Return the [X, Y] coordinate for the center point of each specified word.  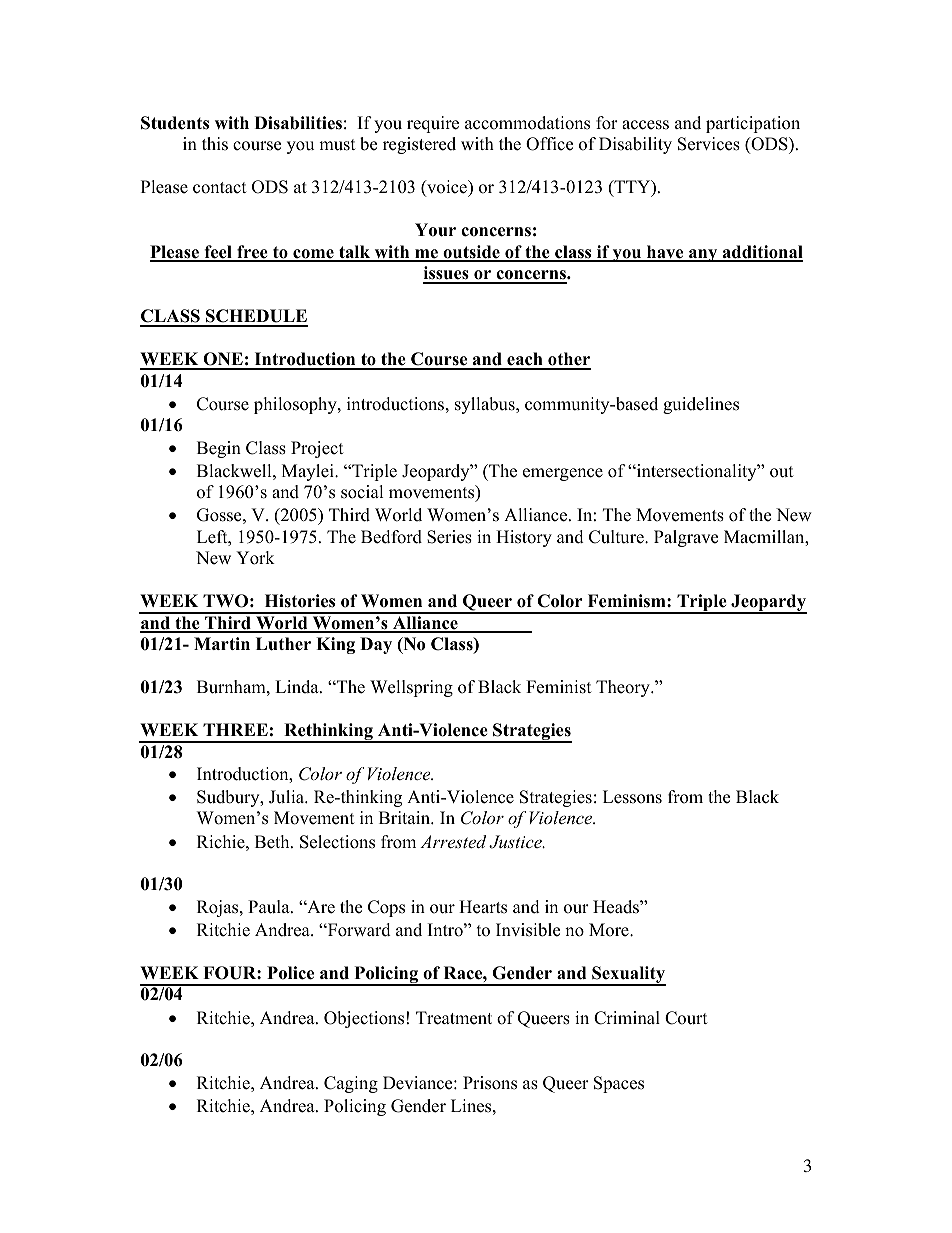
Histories [300, 601]
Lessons [632, 797]
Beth [273, 842]
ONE [223, 360]
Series [449, 537]
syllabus [486, 405]
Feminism [628, 601]
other [568, 360]
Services [709, 144]
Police [290, 973]
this [215, 144]
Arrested [453, 841]
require [433, 124]
